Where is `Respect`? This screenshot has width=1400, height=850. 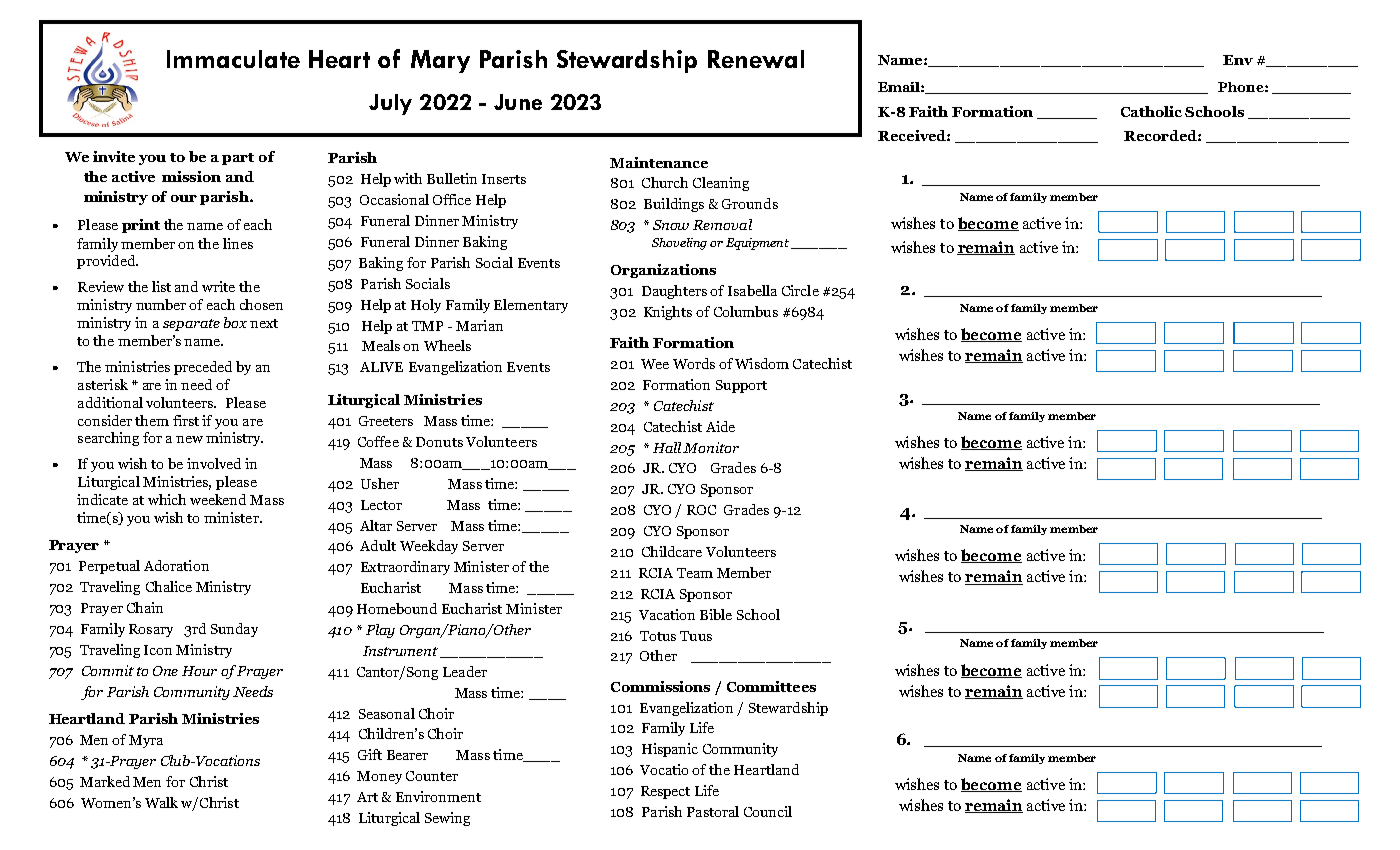
Respect is located at coordinates (665, 792).
